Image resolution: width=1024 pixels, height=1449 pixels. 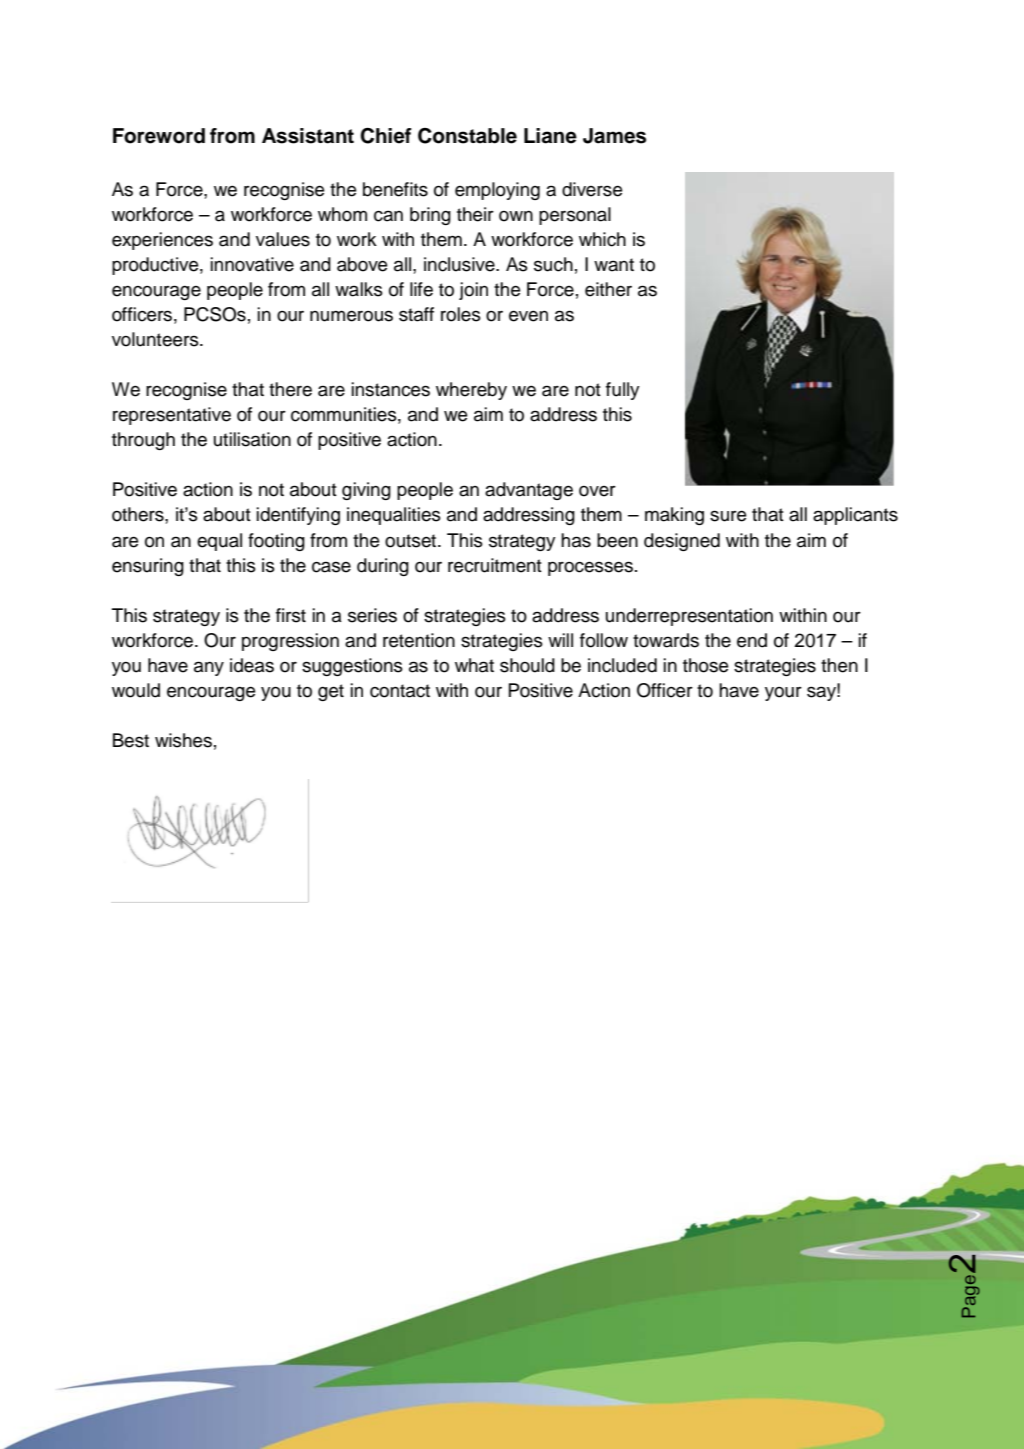 I want to click on wishes, so click(x=183, y=740).
